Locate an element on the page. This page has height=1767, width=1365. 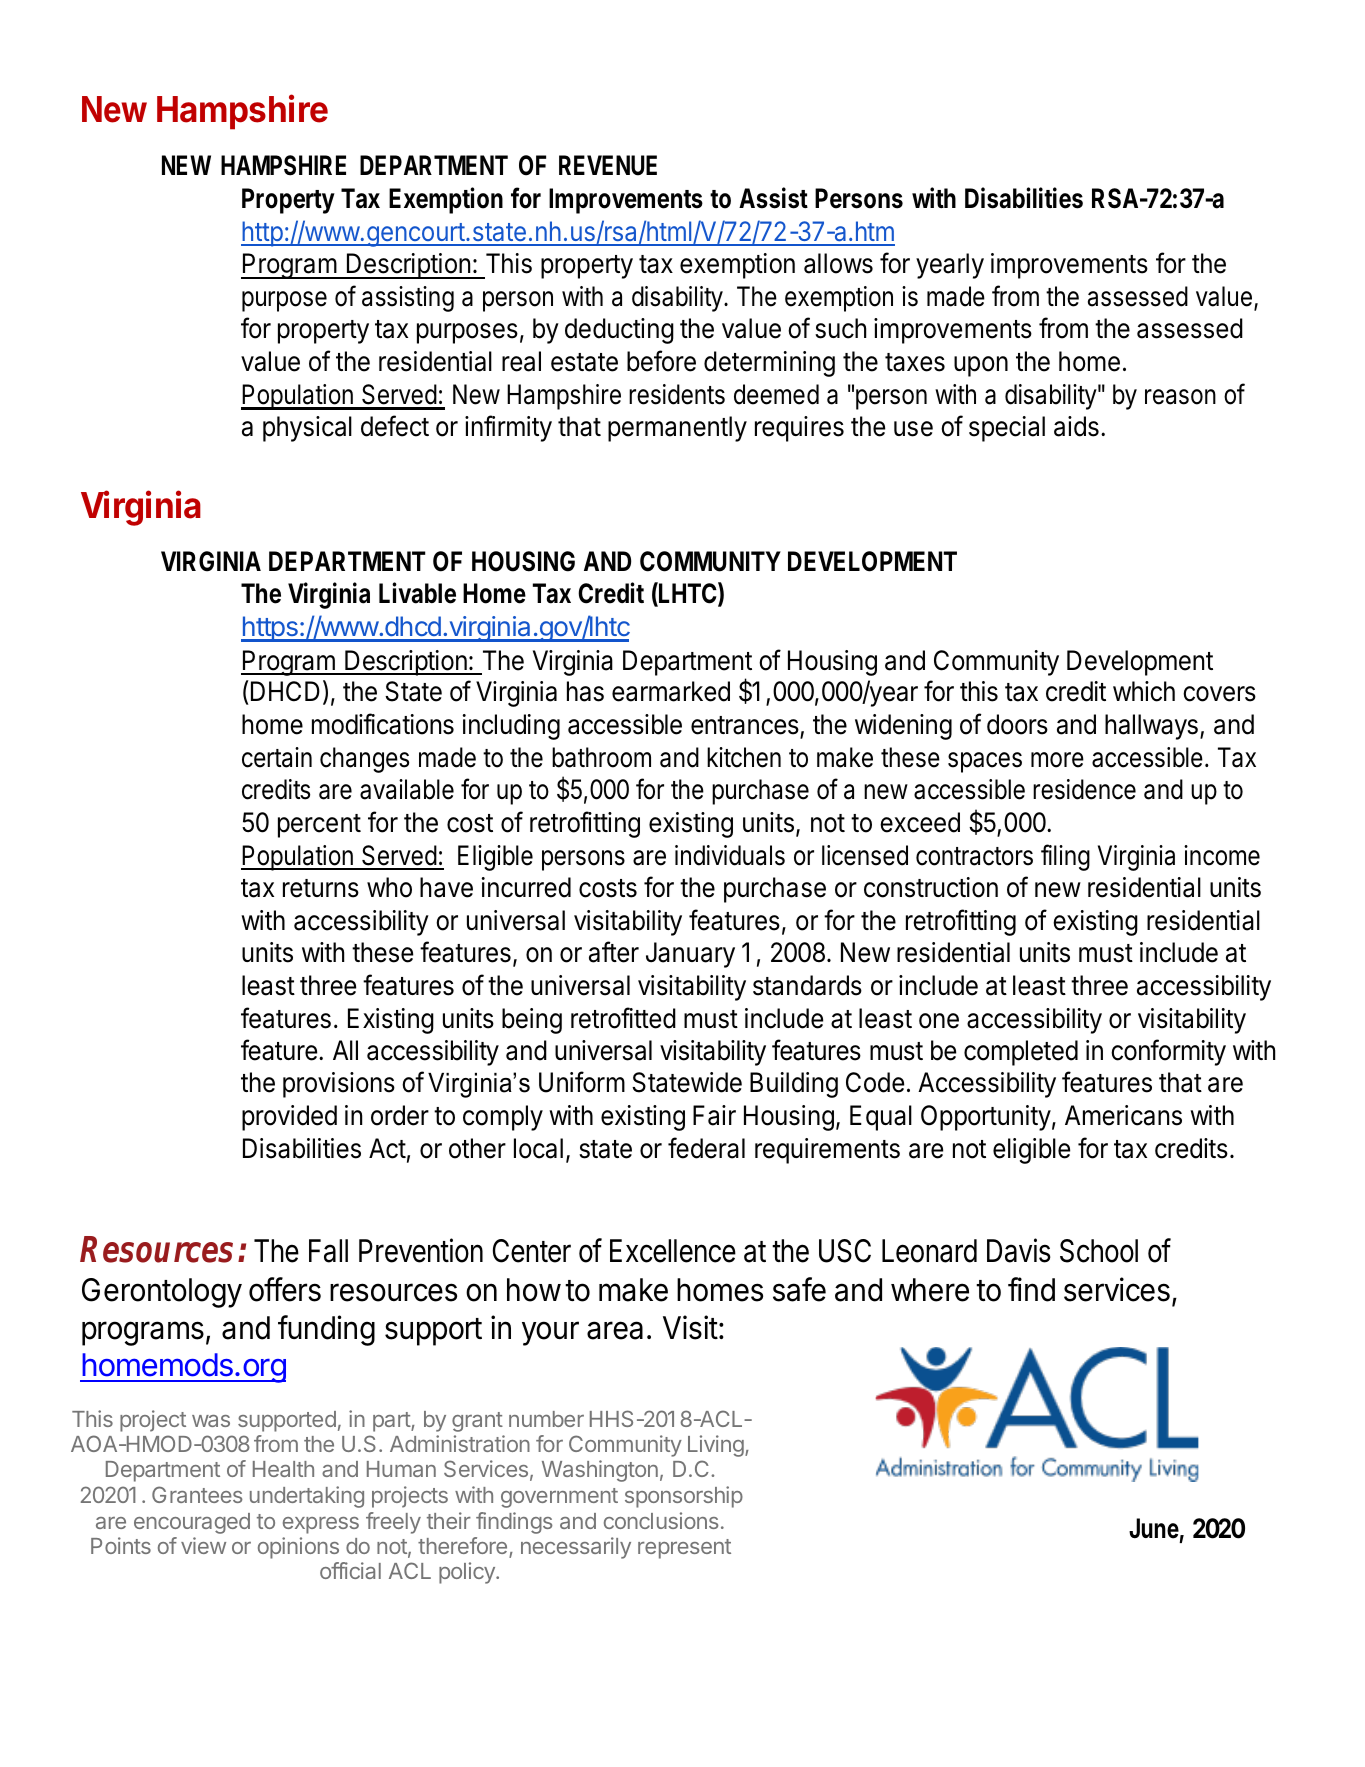
opinions is located at coordinates (298, 1548).
